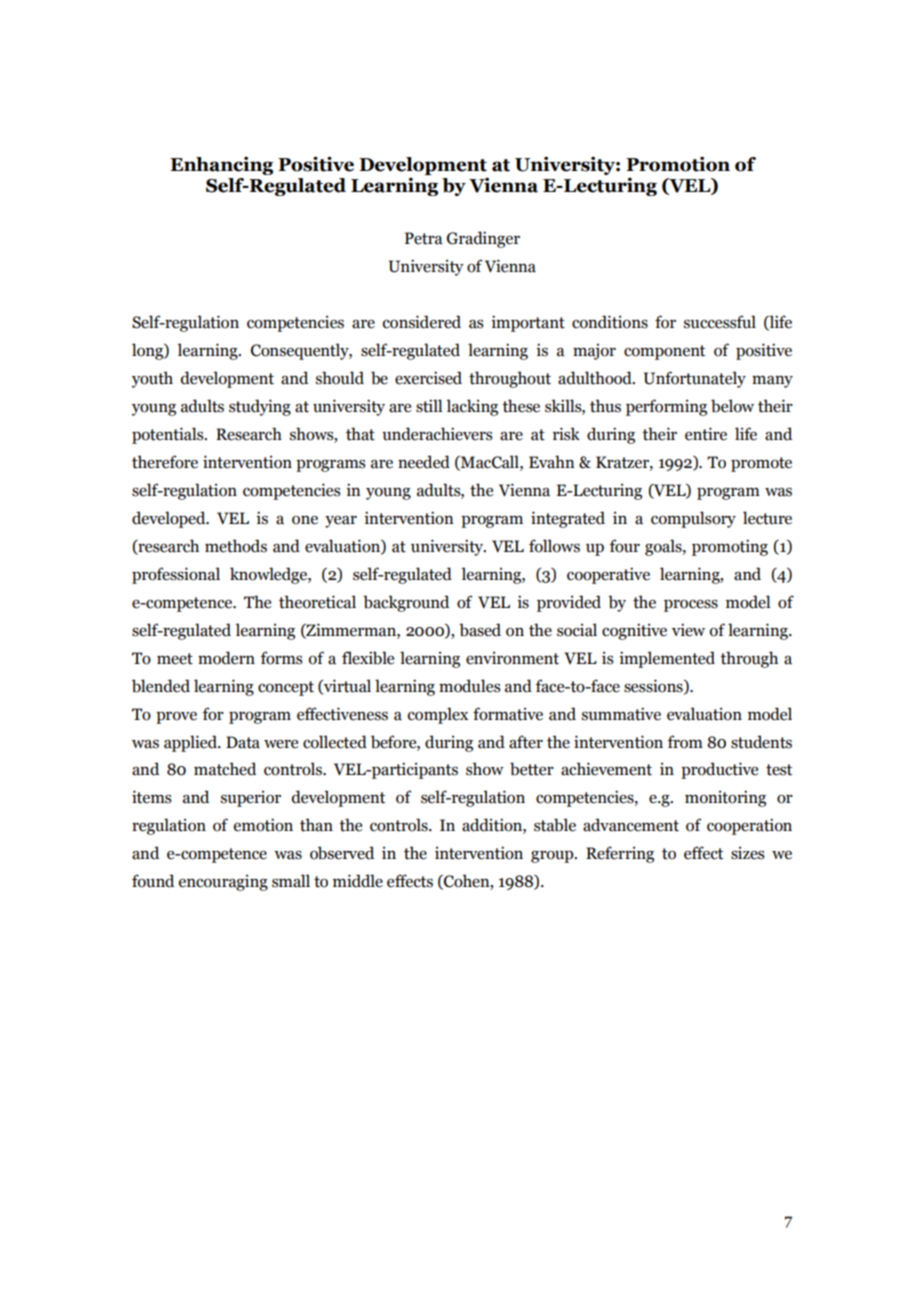 This screenshot has height=1308, width=924. I want to click on sizes, so click(748, 853).
